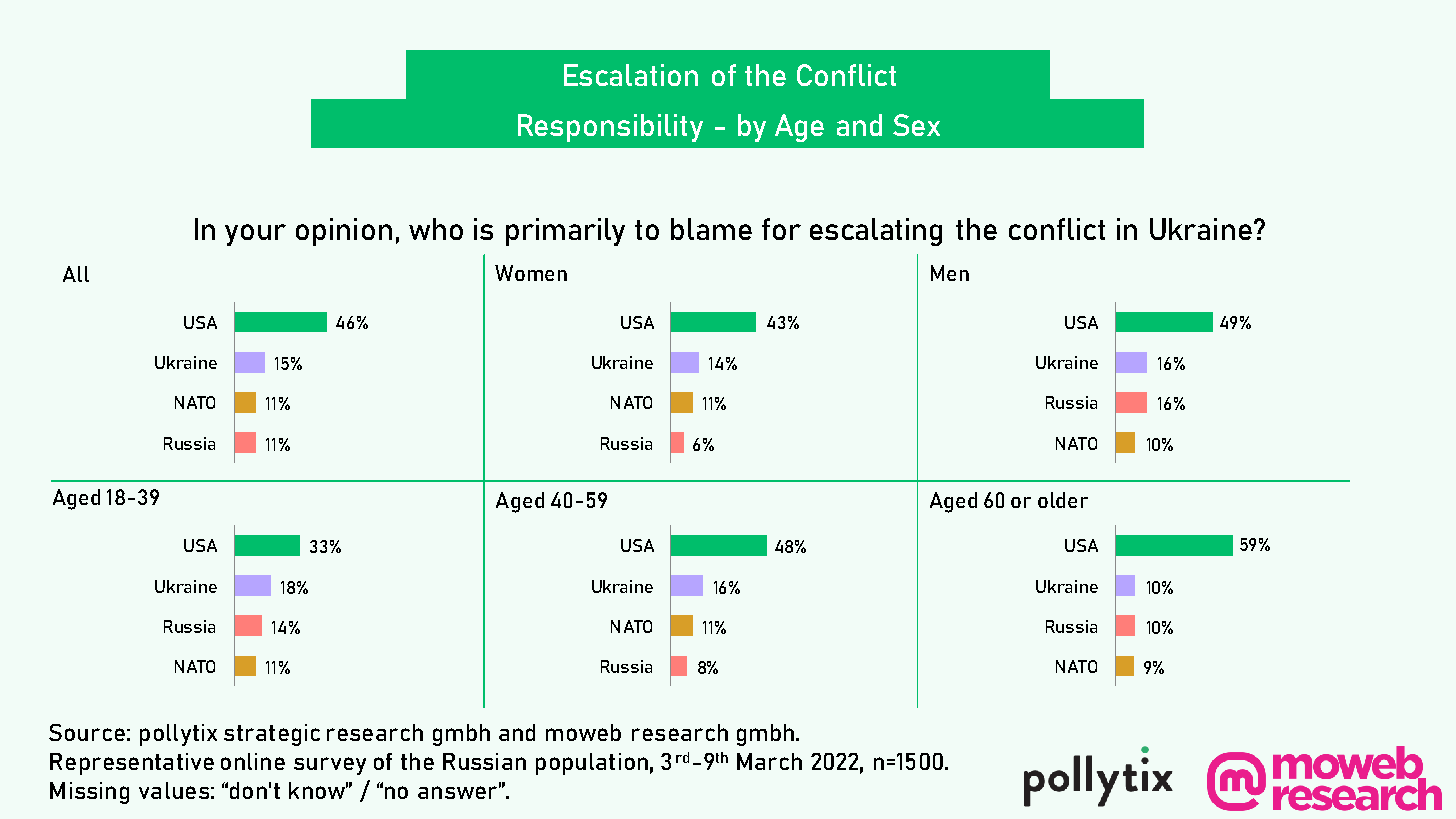 This document has height=819, width=1456. Describe the element at coordinates (631, 75) in the document. I see `Escalation` at that location.
